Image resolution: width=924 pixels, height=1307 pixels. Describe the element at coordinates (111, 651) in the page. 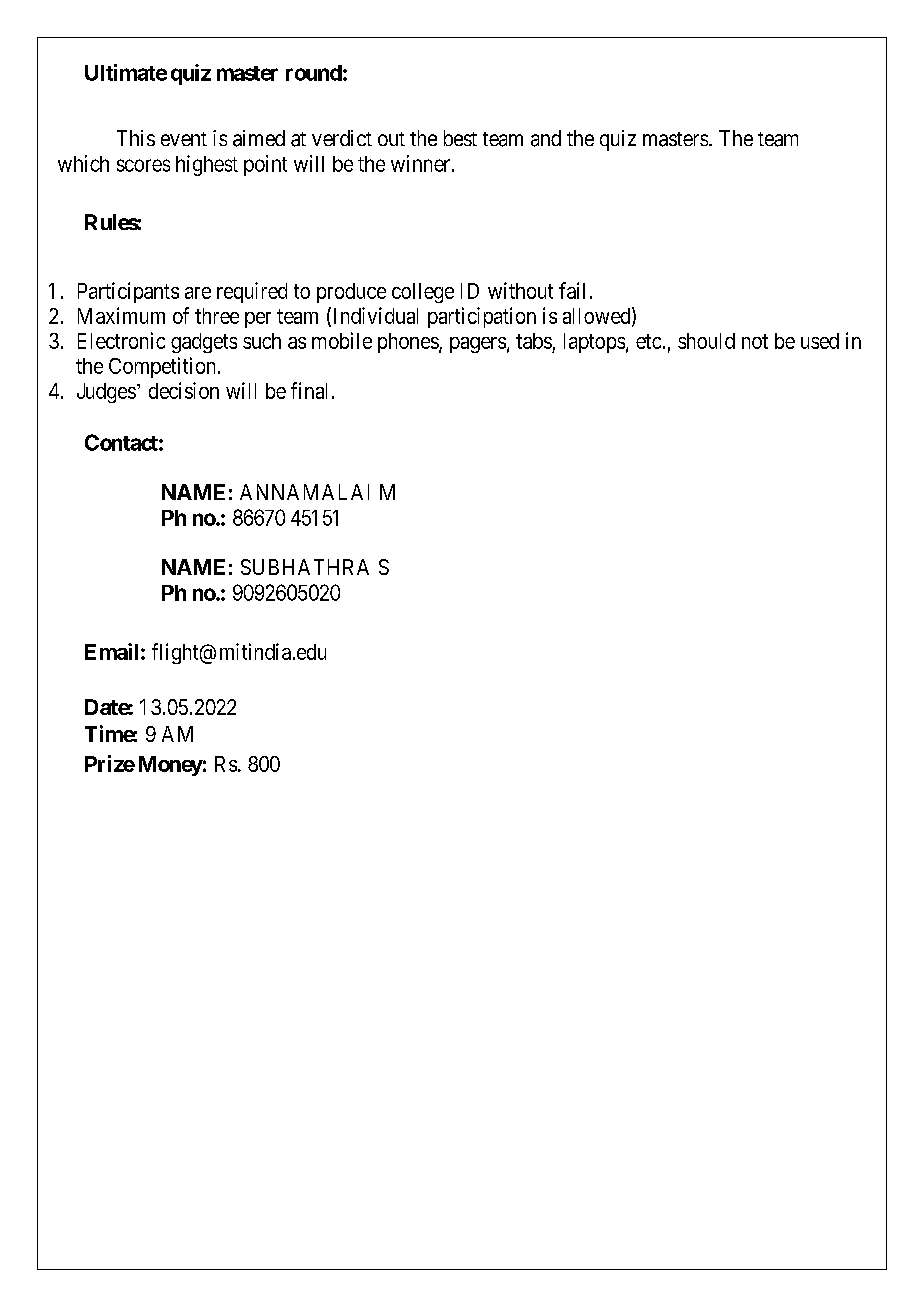

I see `Email` at that location.
